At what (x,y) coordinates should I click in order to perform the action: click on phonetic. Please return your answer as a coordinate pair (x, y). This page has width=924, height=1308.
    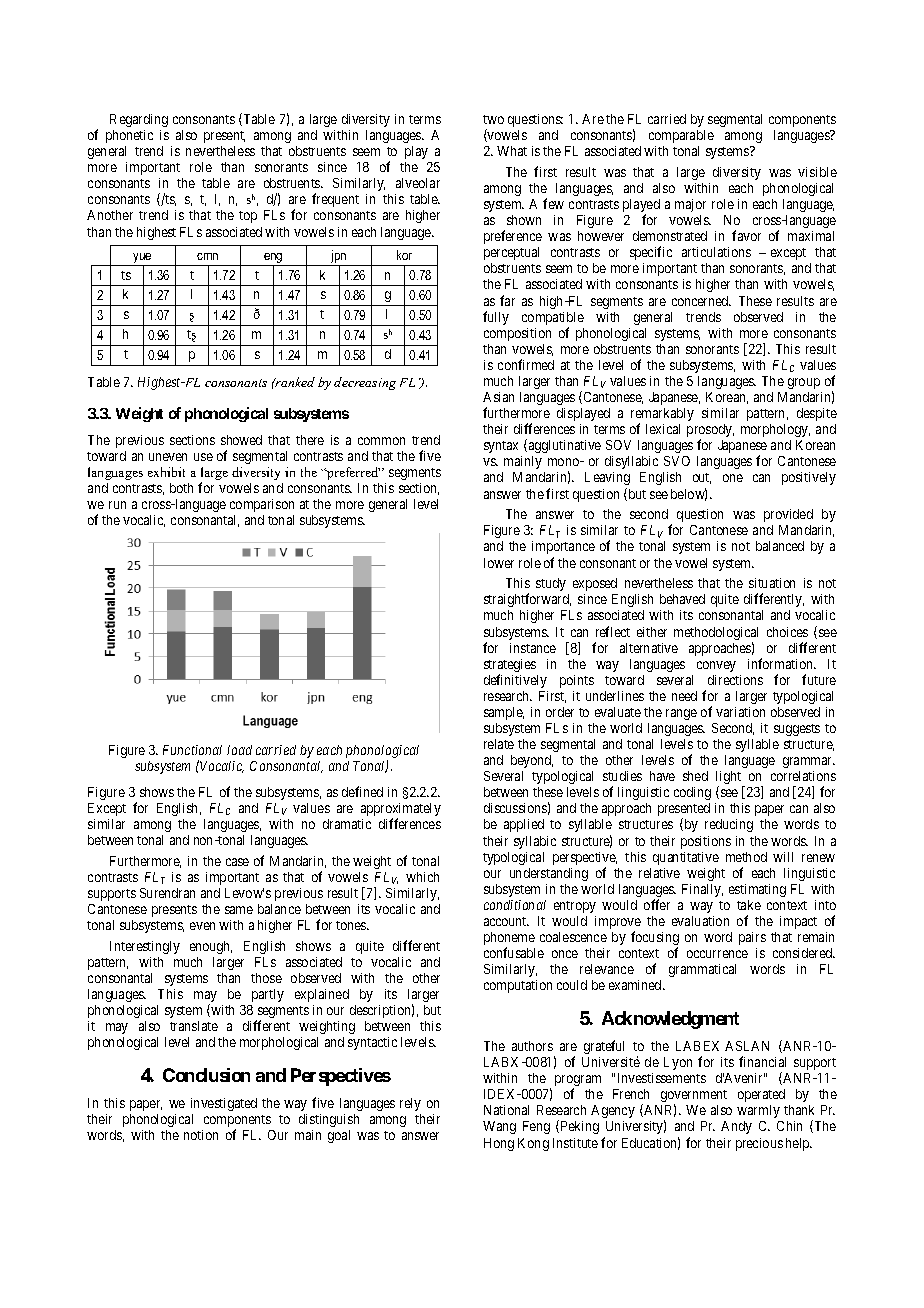
    Looking at the image, I should click on (129, 136).
